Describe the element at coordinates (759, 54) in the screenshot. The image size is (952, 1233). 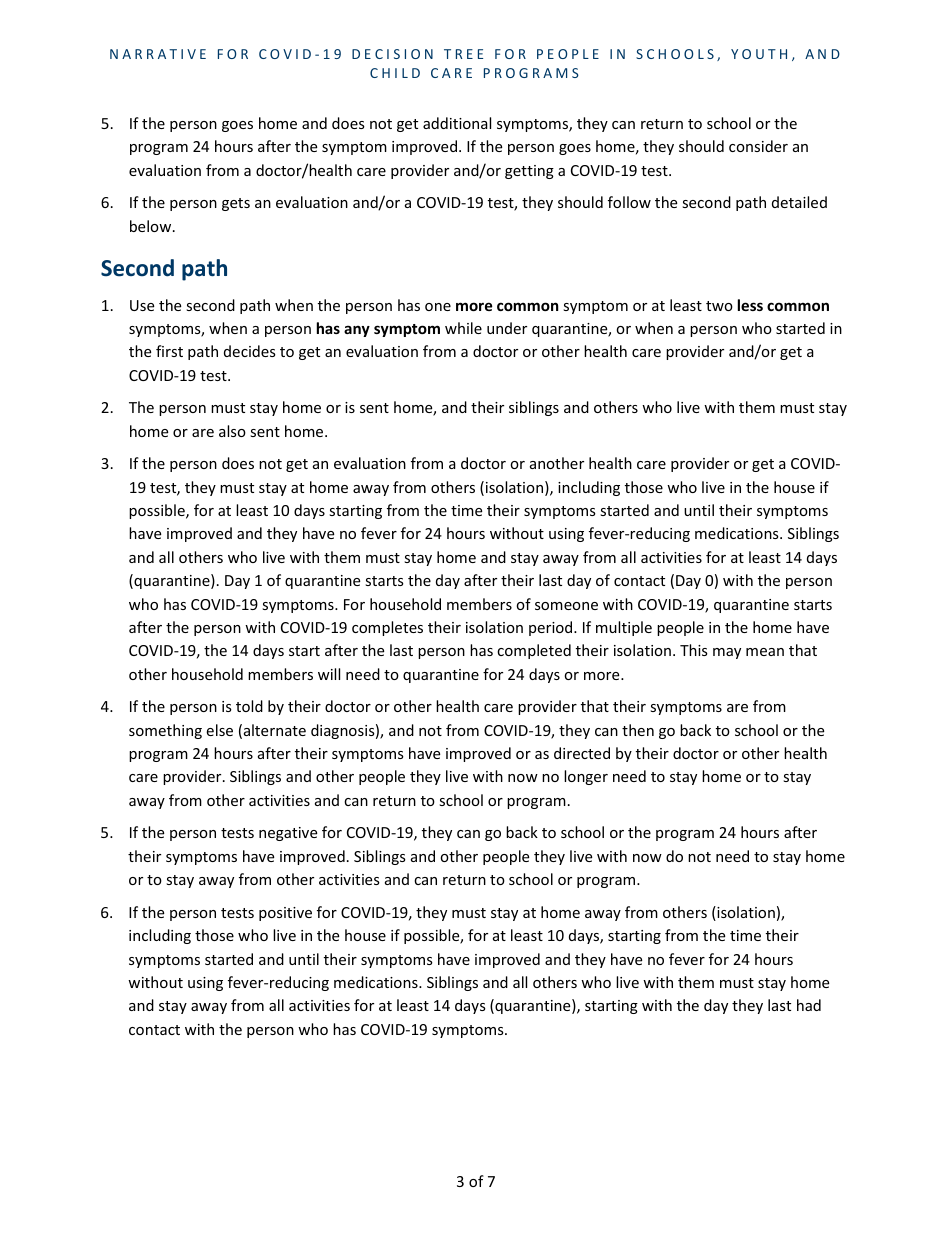
I see `YOUTH` at that location.
